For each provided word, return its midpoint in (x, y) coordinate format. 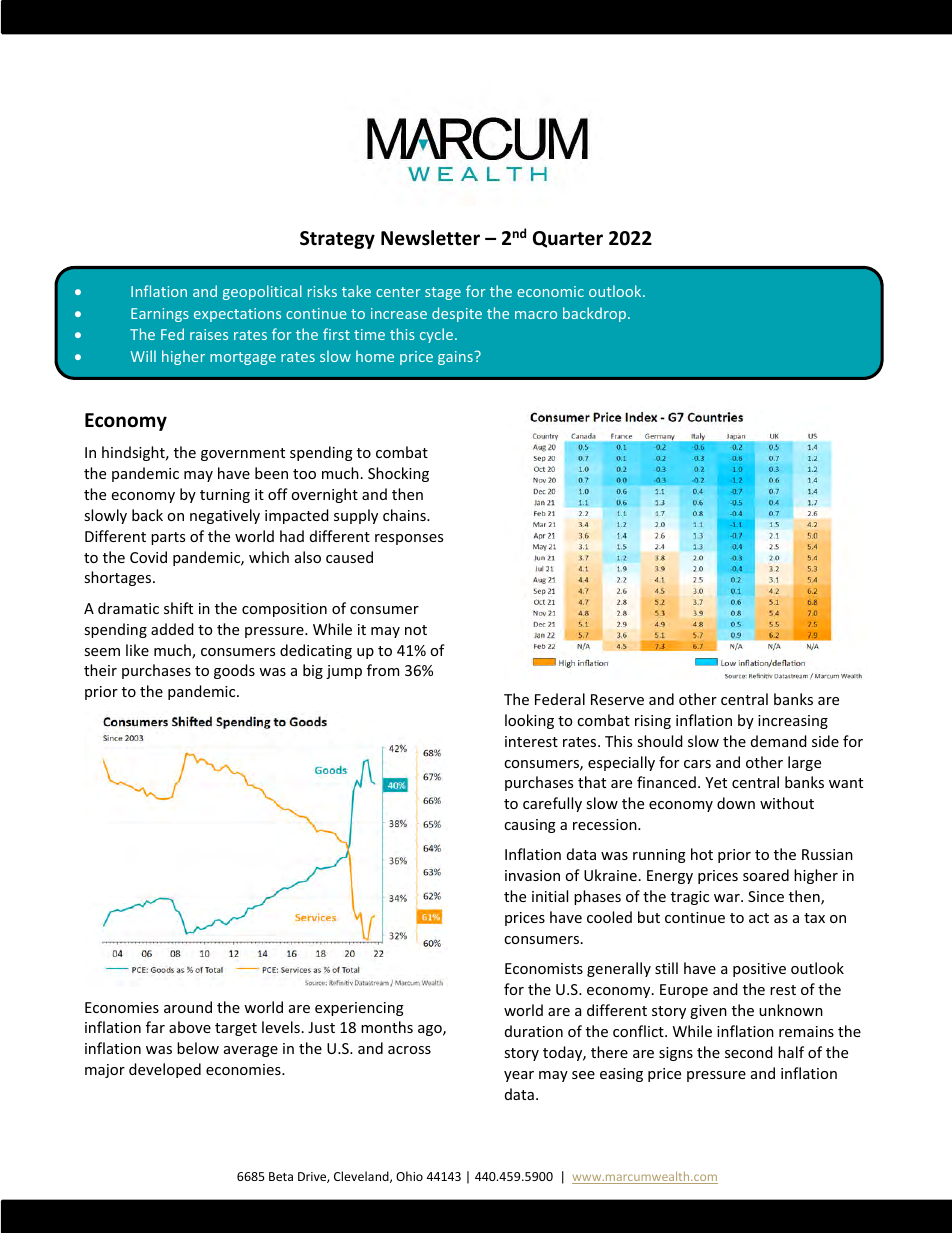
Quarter (568, 239)
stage (443, 293)
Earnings (160, 315)
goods (234, 671)
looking (529, 721)
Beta (281, 1176)
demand (779, 741)
